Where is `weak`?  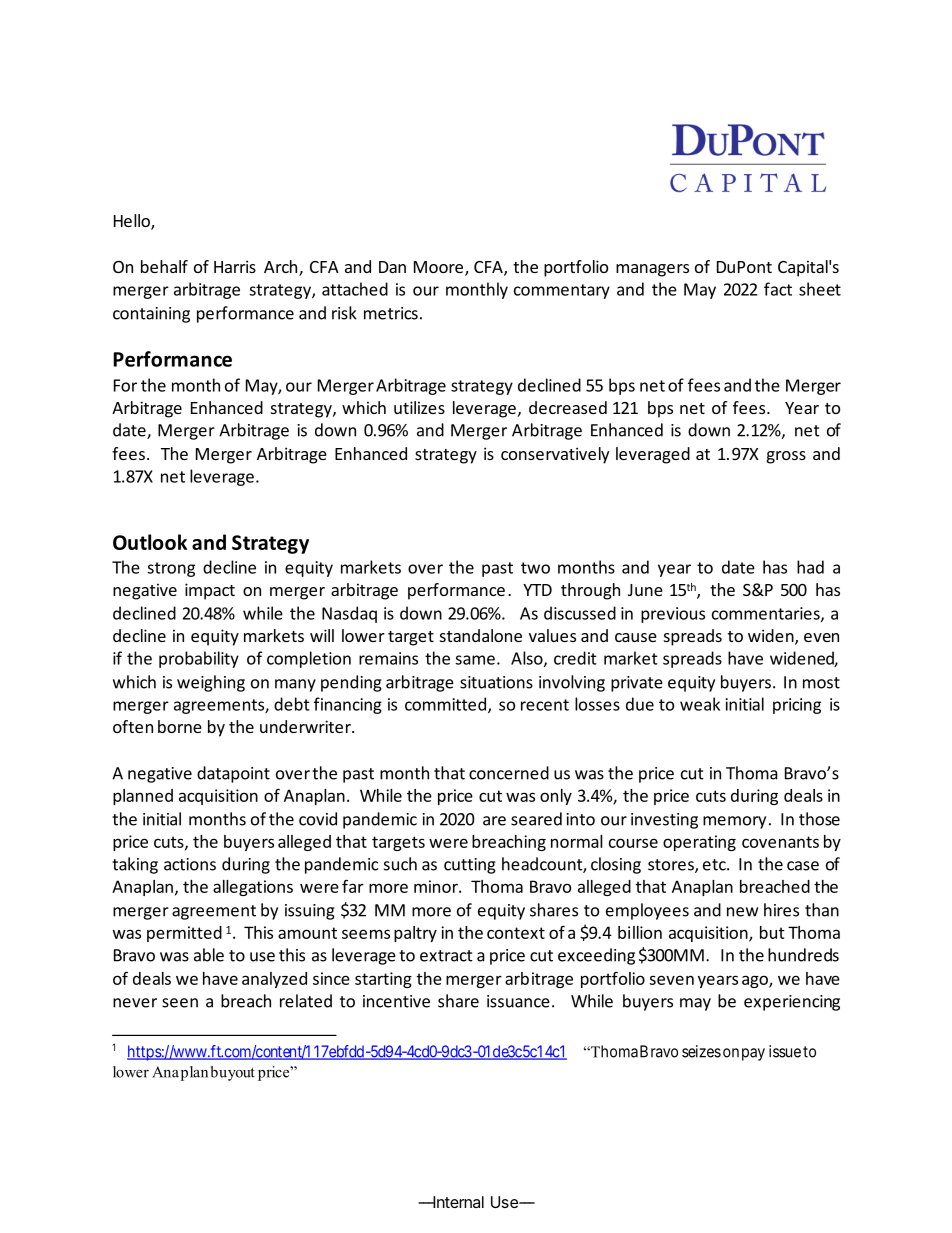
weak is located at coordinates (700, 704).
